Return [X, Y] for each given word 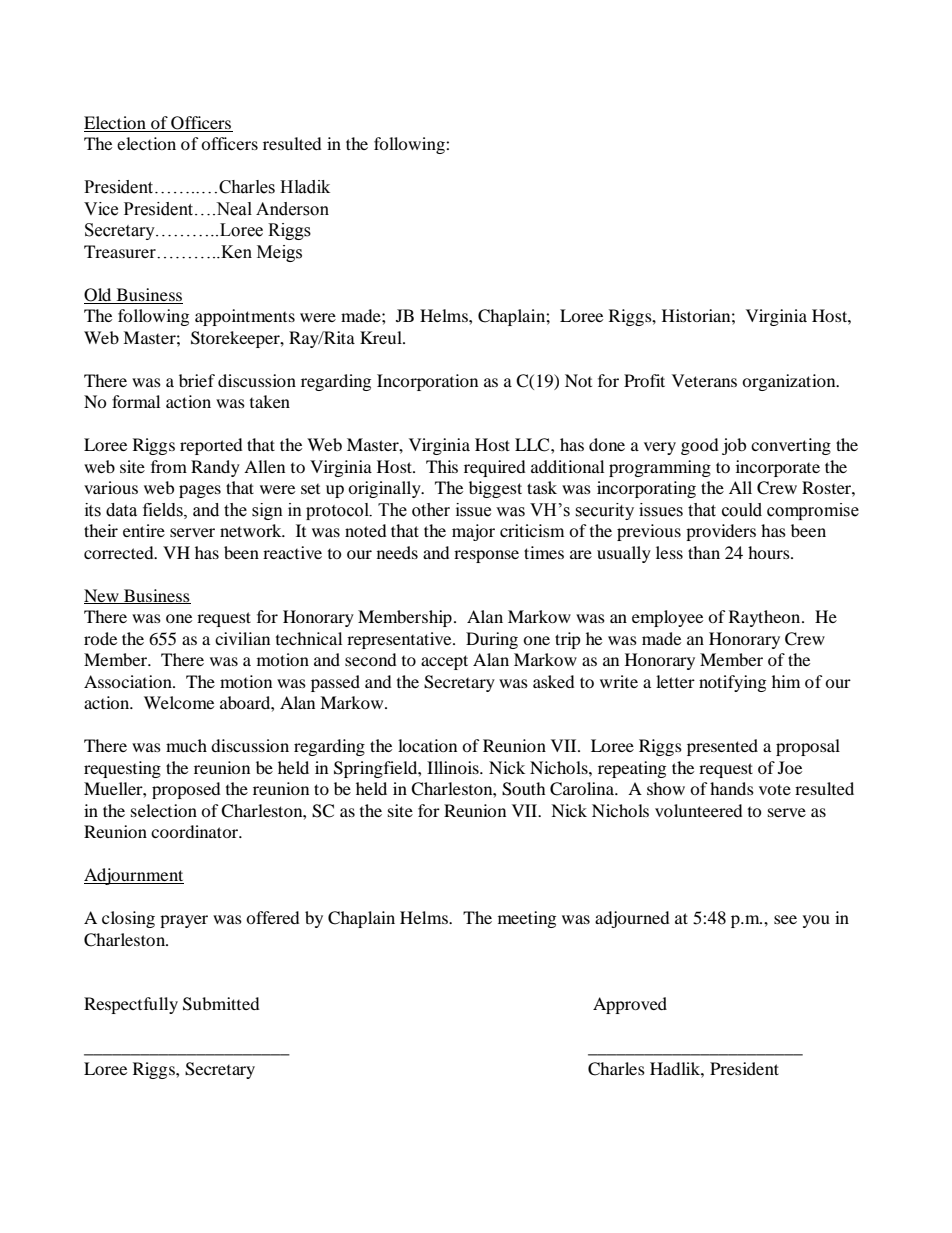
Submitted [221, 1004]
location [427, 745]
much [186, 745]
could [742, 510]
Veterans [704, 380]
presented [722, 747]
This [442, 466]
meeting [527, 919]
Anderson [292, 209]
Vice [101, 209]
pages [200, 491]
